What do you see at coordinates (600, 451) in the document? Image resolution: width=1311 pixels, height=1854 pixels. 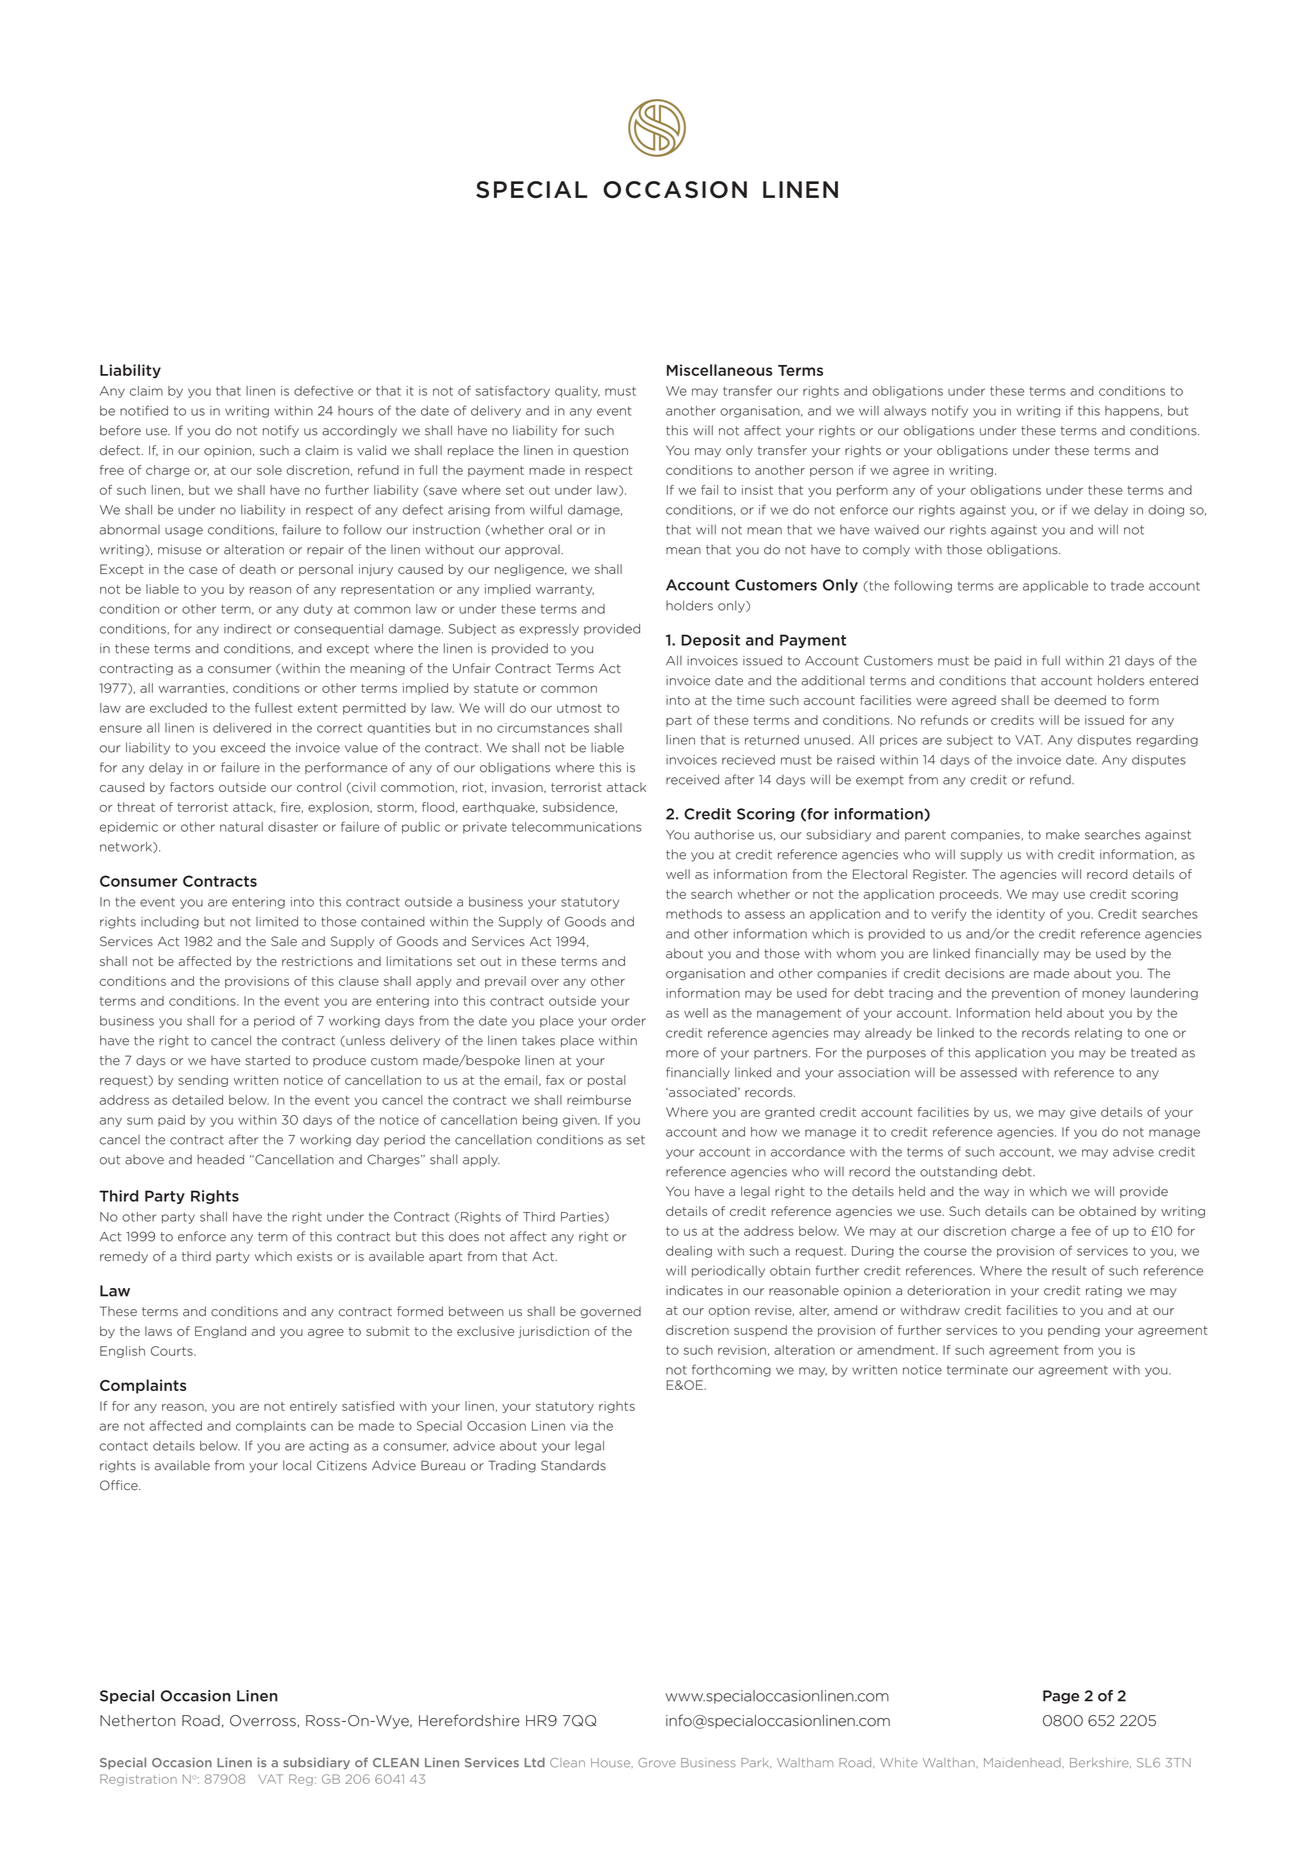 I see `question` at bounding box center [600, 451].
